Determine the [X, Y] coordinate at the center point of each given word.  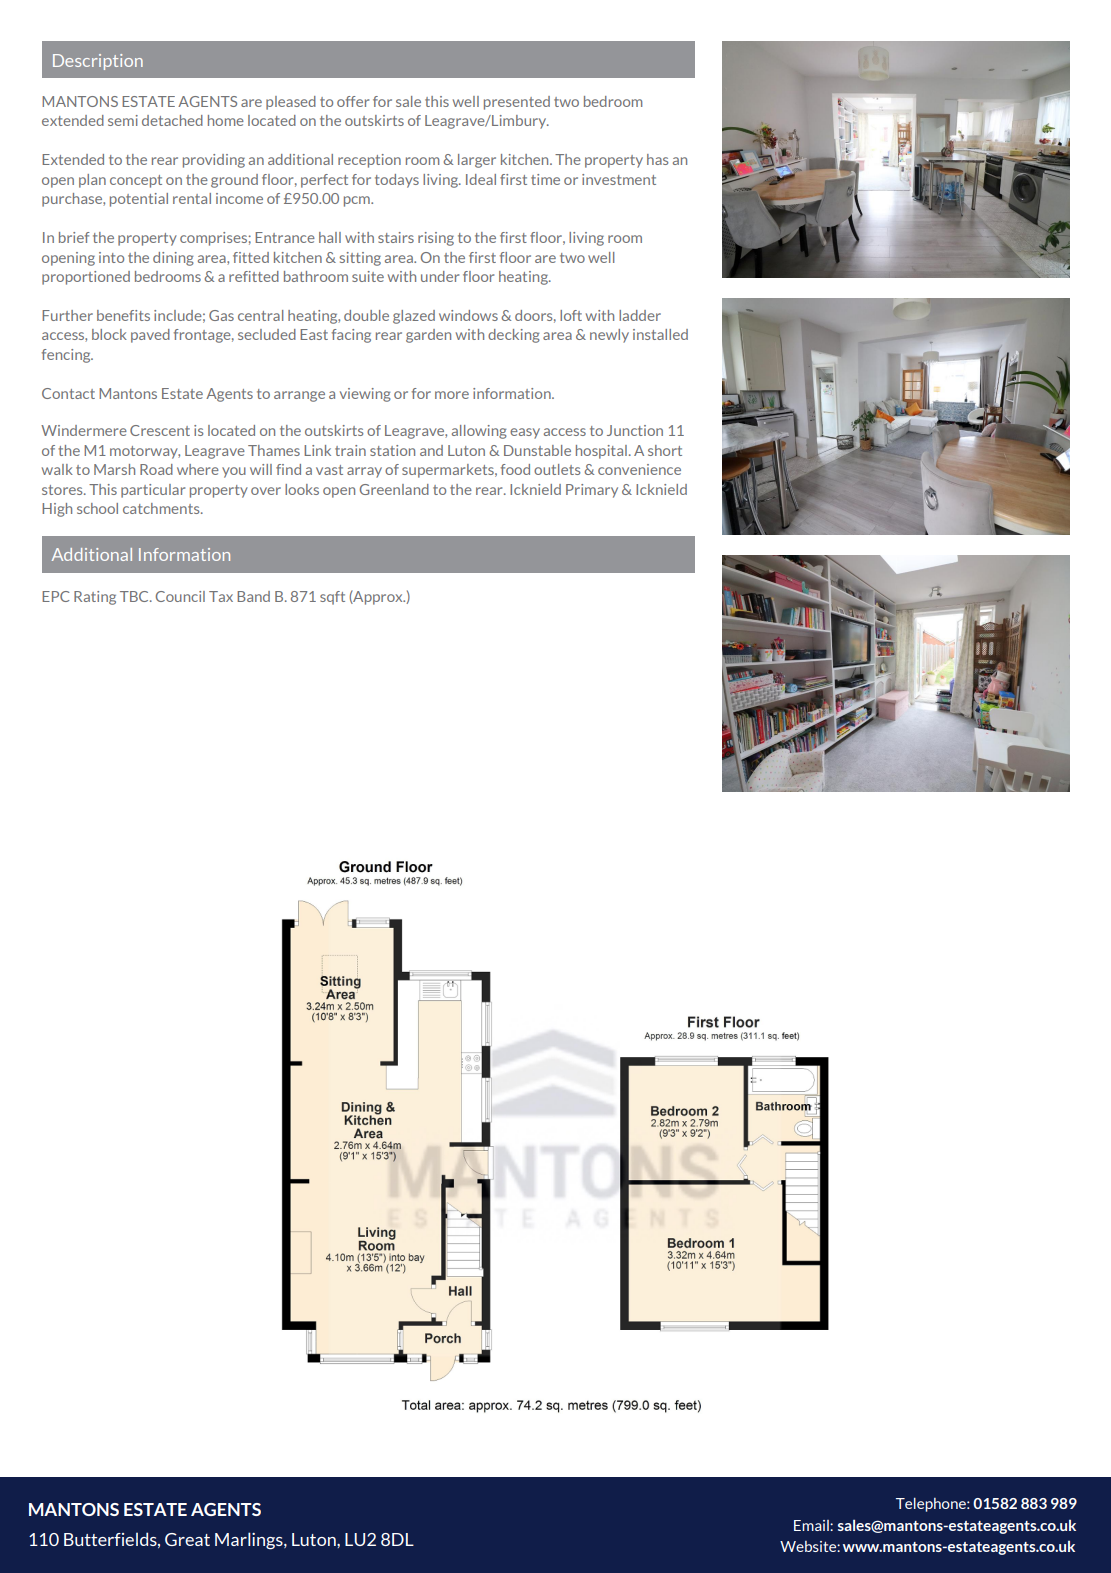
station [392, 450]
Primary [592, 491]
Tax [221, 596]
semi [123, 120]
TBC [135, 596]
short [665, 450]
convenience [639, 469]
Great [187, 1539]
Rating [95, 598]
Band [253, 596]
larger [477, 161]
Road [156, 469]
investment [619, 179]
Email [812, 1525]
